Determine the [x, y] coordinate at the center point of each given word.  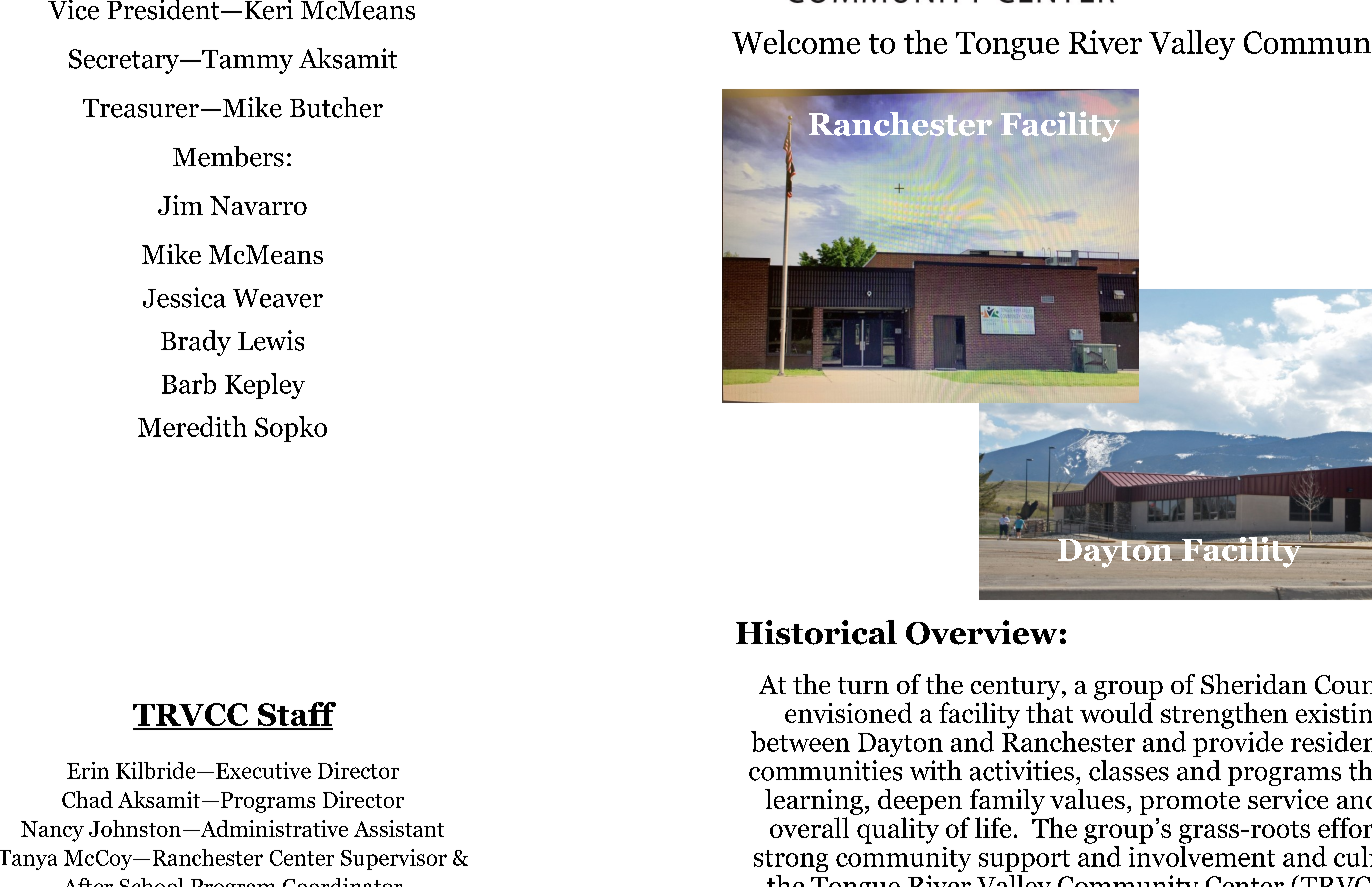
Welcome [796, 42]
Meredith [192, 426]
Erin [88, 770]
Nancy [52, 831]
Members [228, 156]
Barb [189, 383]
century [1017, 688]
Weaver [278, 298]
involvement [1202, 855]
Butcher [336, 107]
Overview [981, 632]
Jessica [184, 297]
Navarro [258, 205]
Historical [816, 632]
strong [791, 861]
